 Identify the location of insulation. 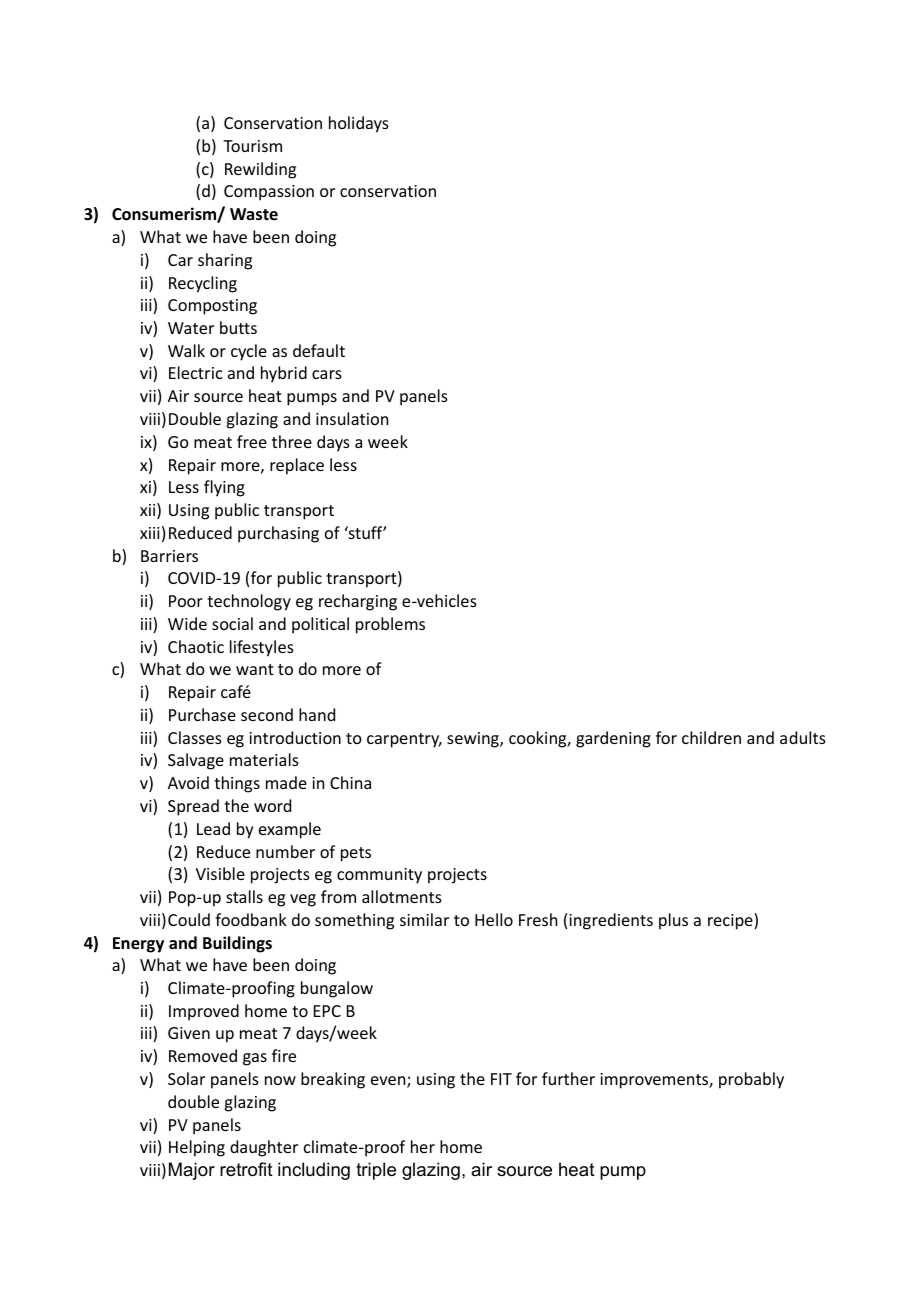
(352, 418).
